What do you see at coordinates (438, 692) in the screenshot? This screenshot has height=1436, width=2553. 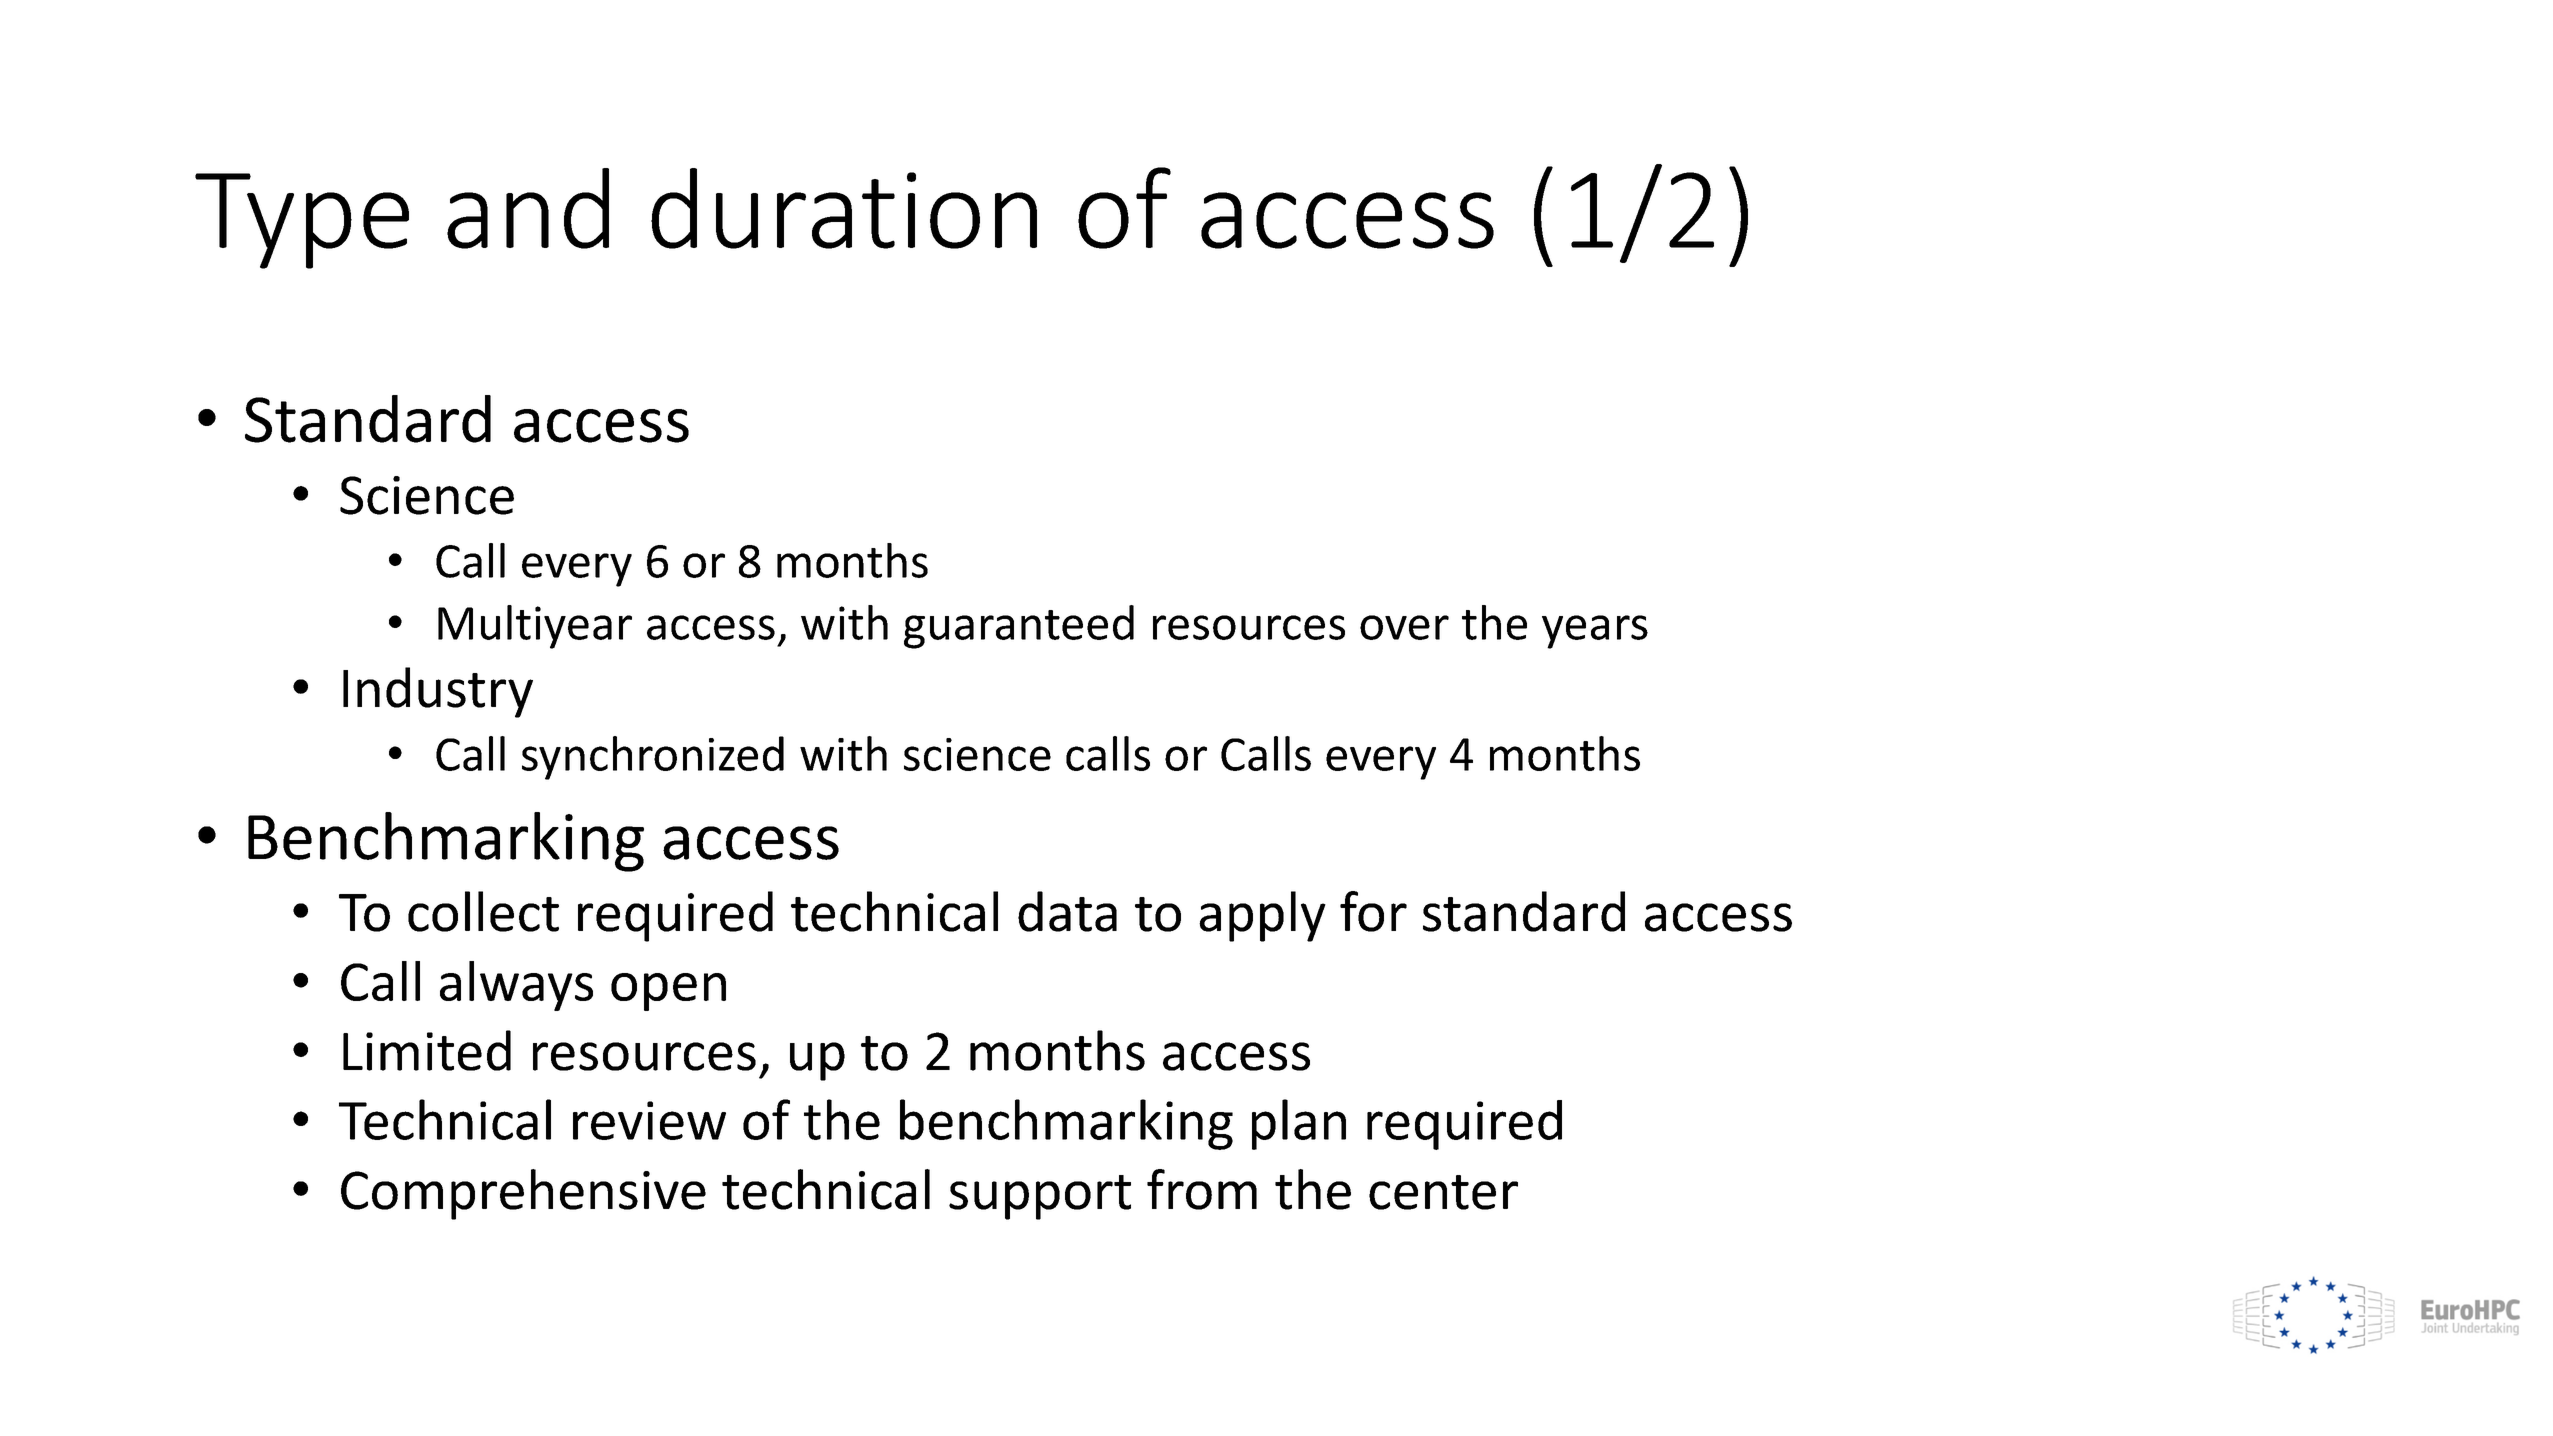 I see `Industry` at bounding box center [438, 692].
